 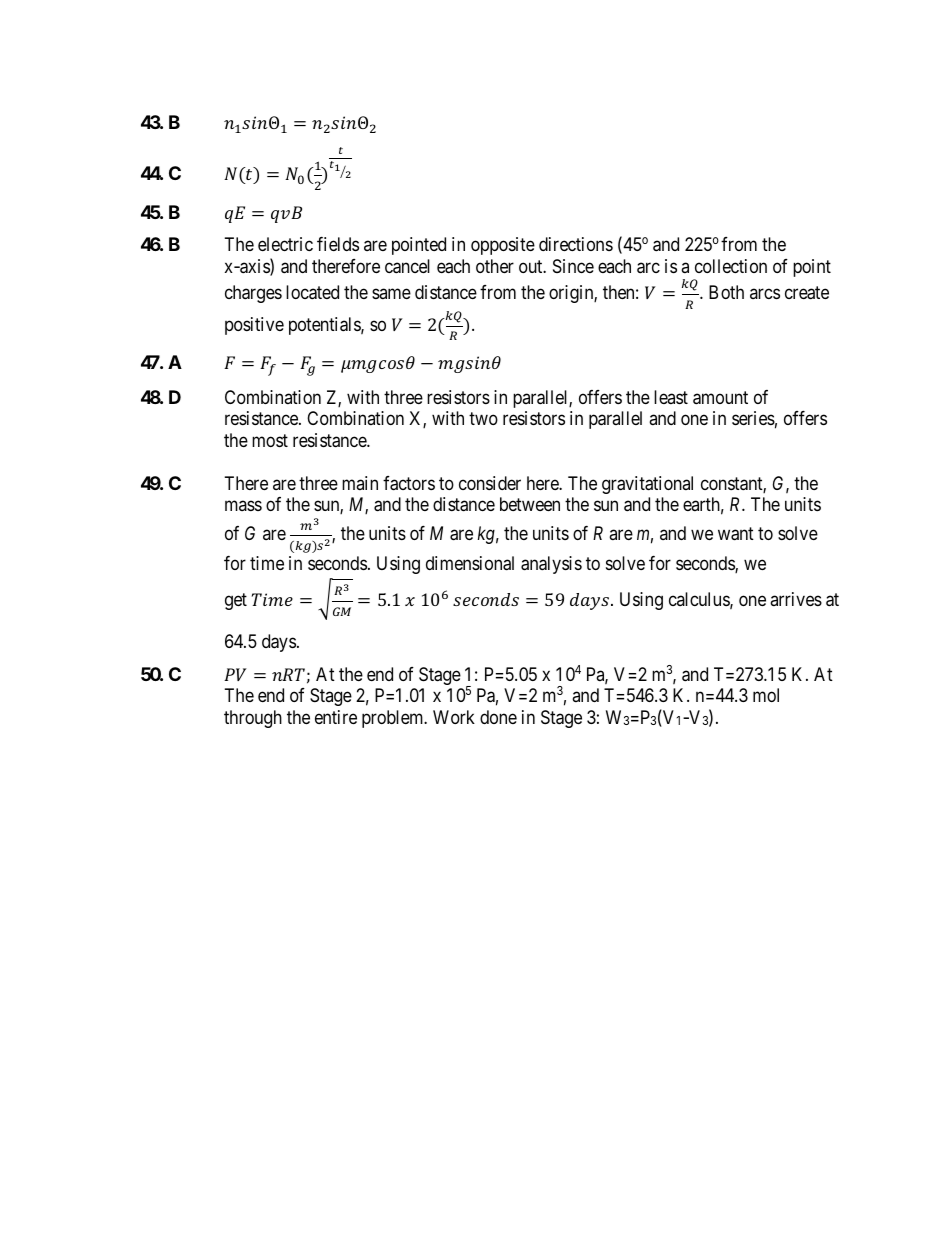 I want to click on electric, so click(x=285, y=244).
